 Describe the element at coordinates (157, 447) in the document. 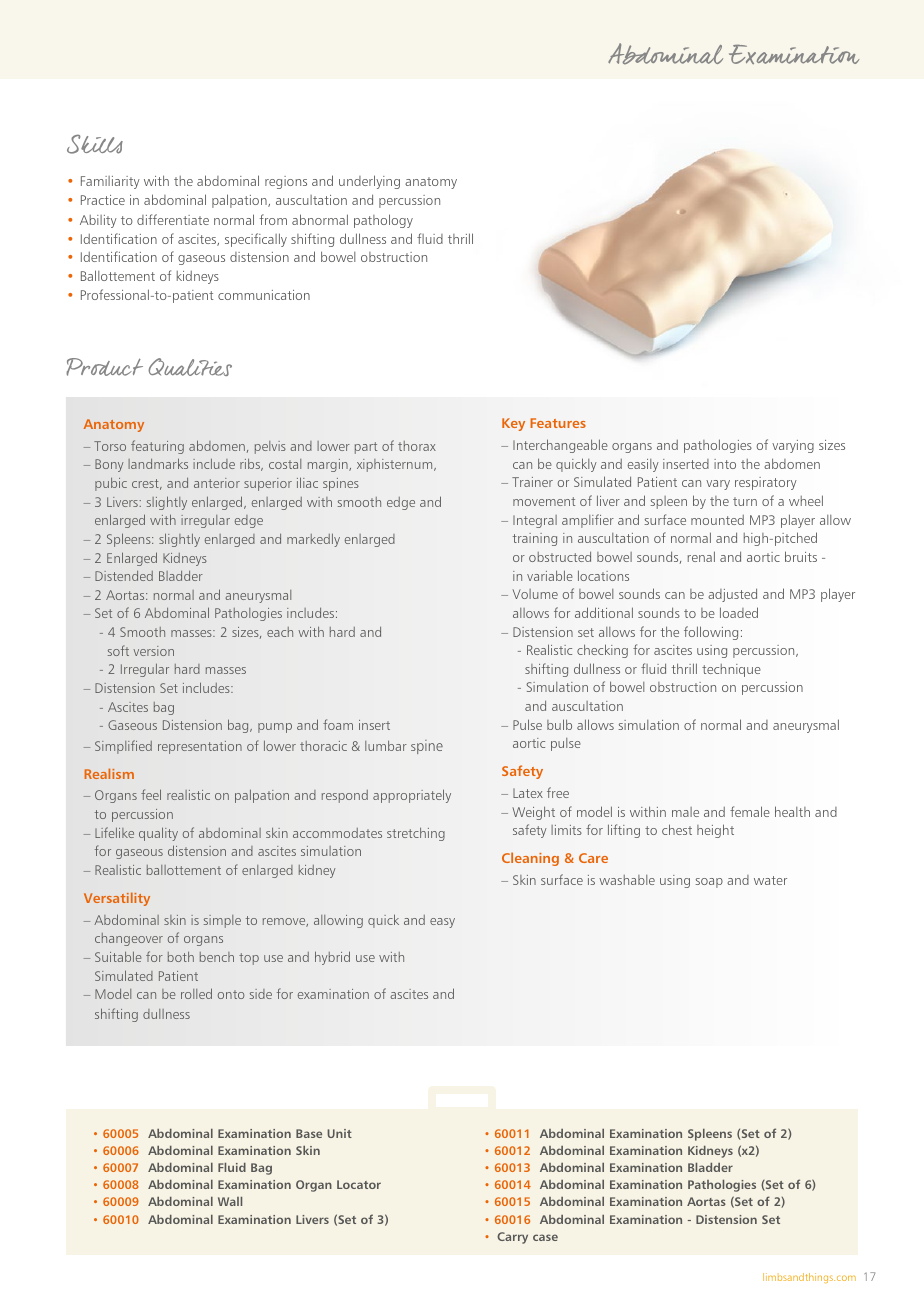

I see `featuring` at that location.
